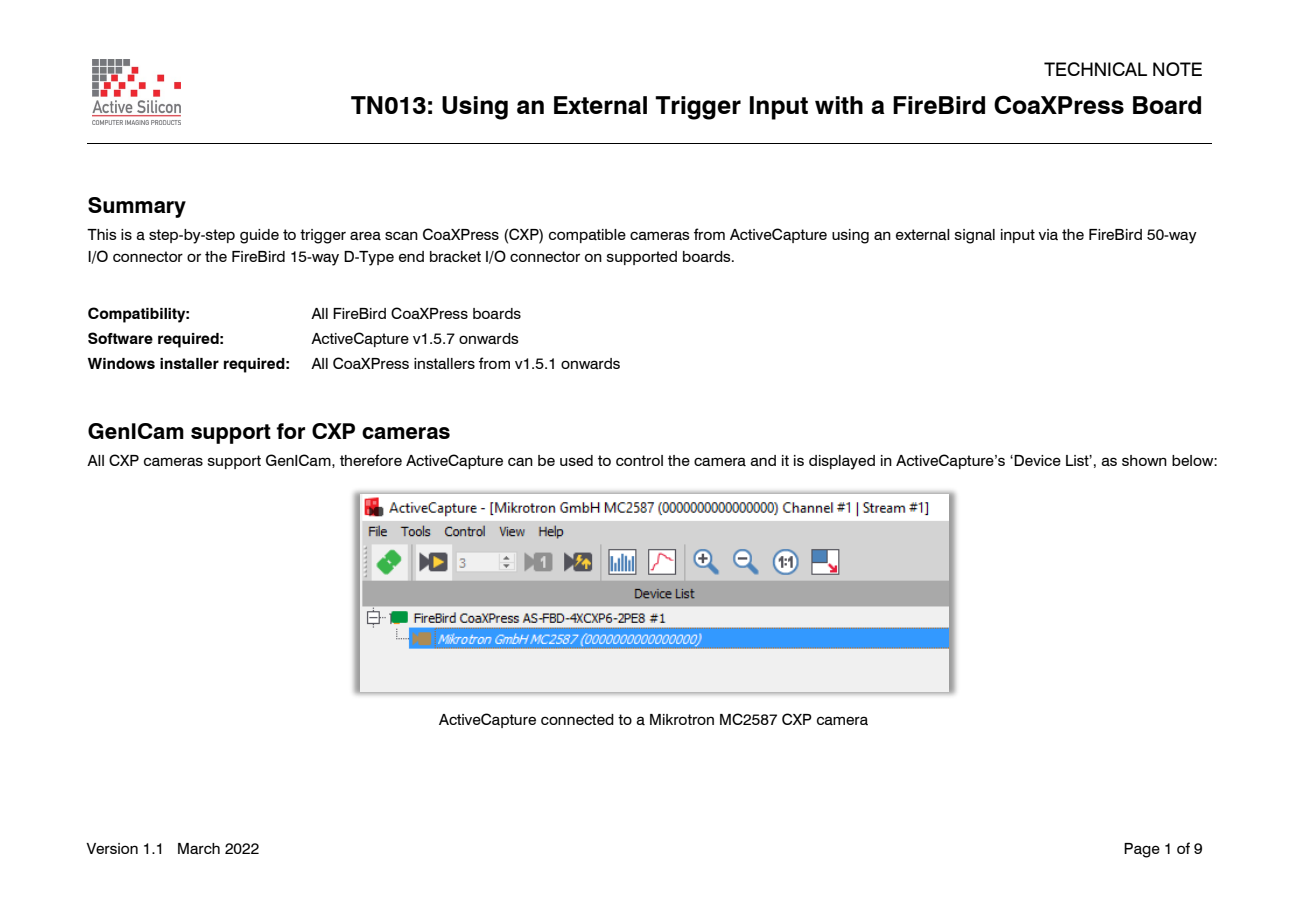  What do you see at coordinates (839, 105) in the screenshot?
I see `with` at bounding box center [839, 105].
